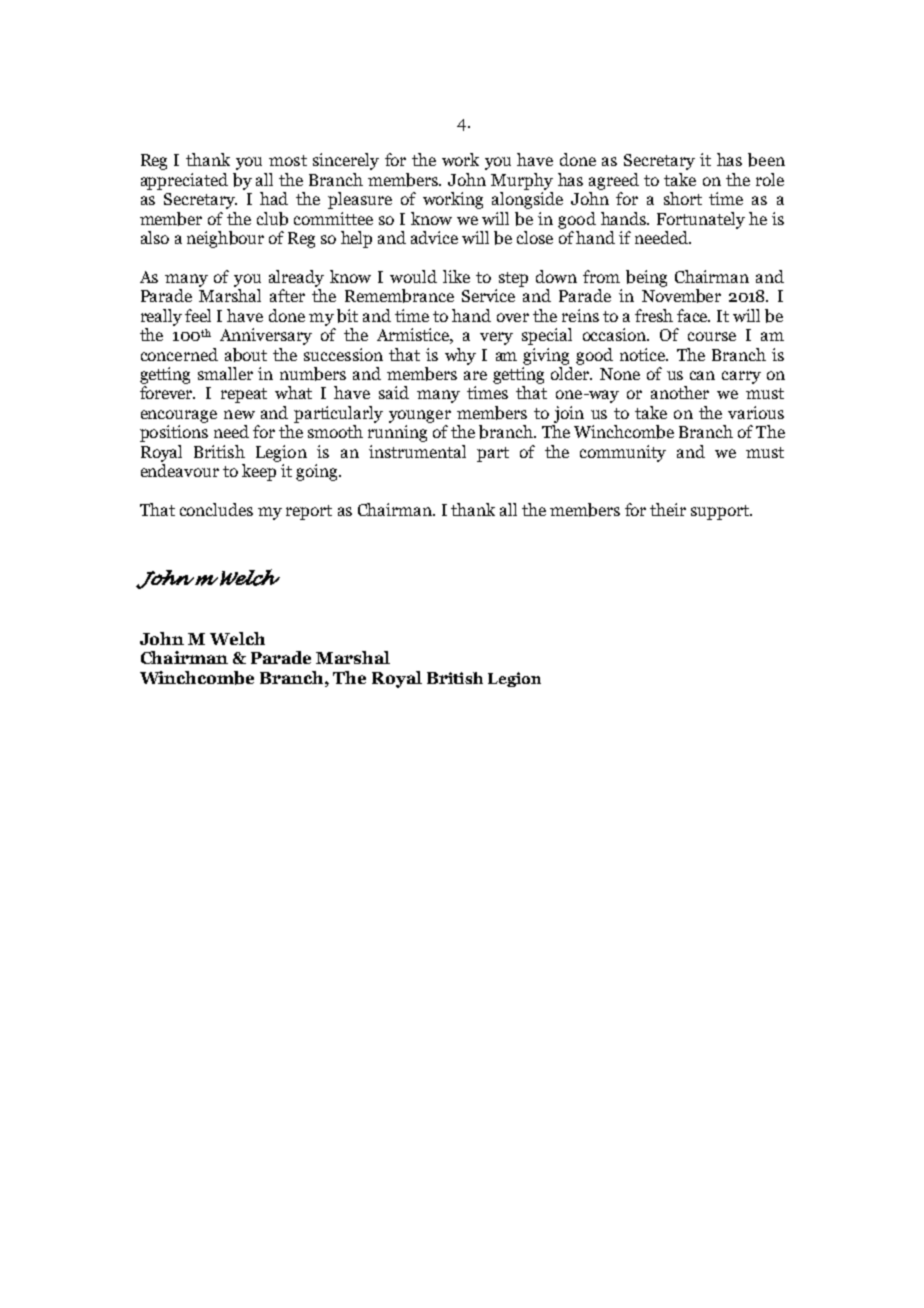 This screenshot has width=924, height=1308. I want to click on appreciated, so click(184, 181).
